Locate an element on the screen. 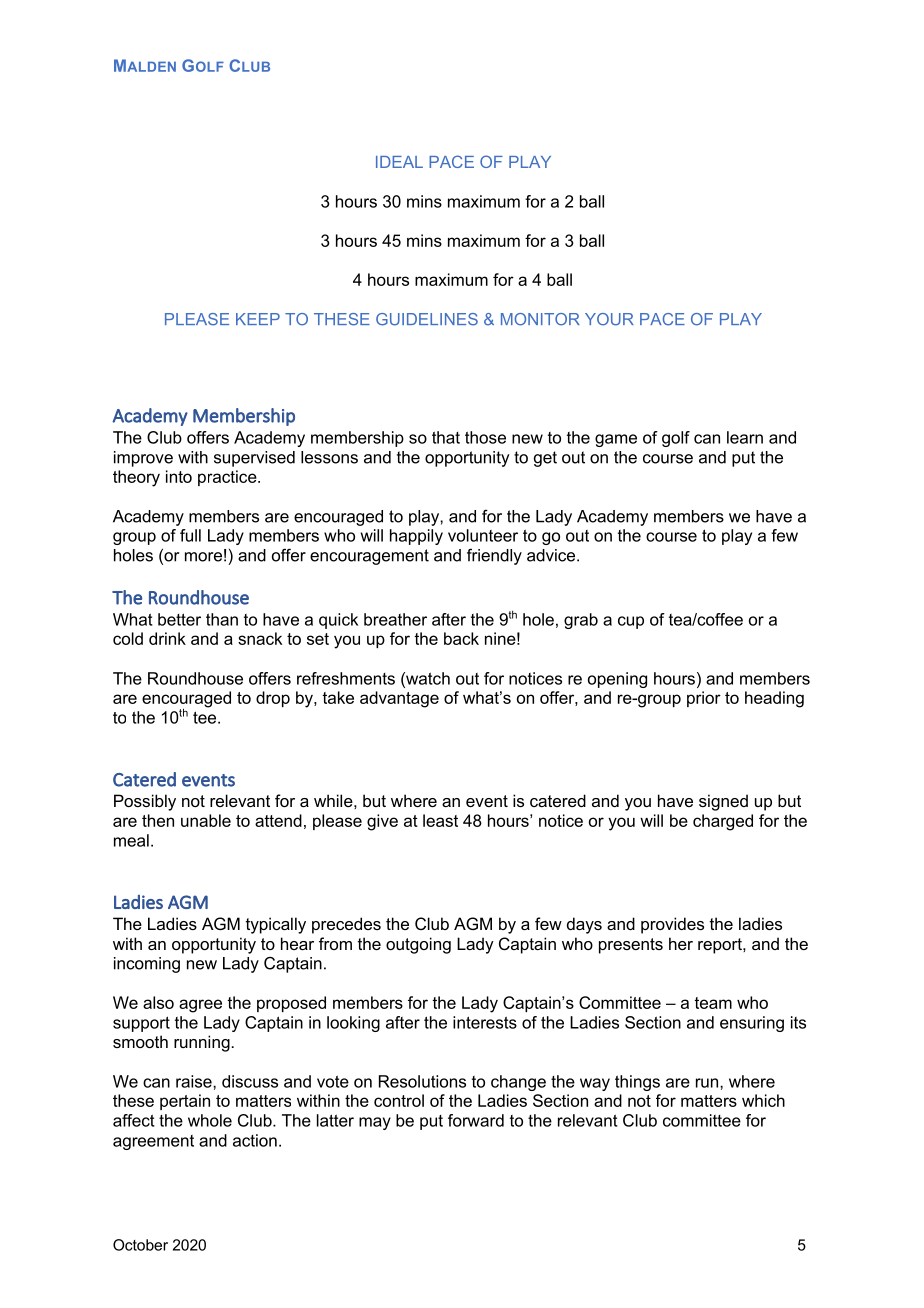 The height and width of the screenshot is (1308, 924). forward is located at coordinates (476, 1120).
